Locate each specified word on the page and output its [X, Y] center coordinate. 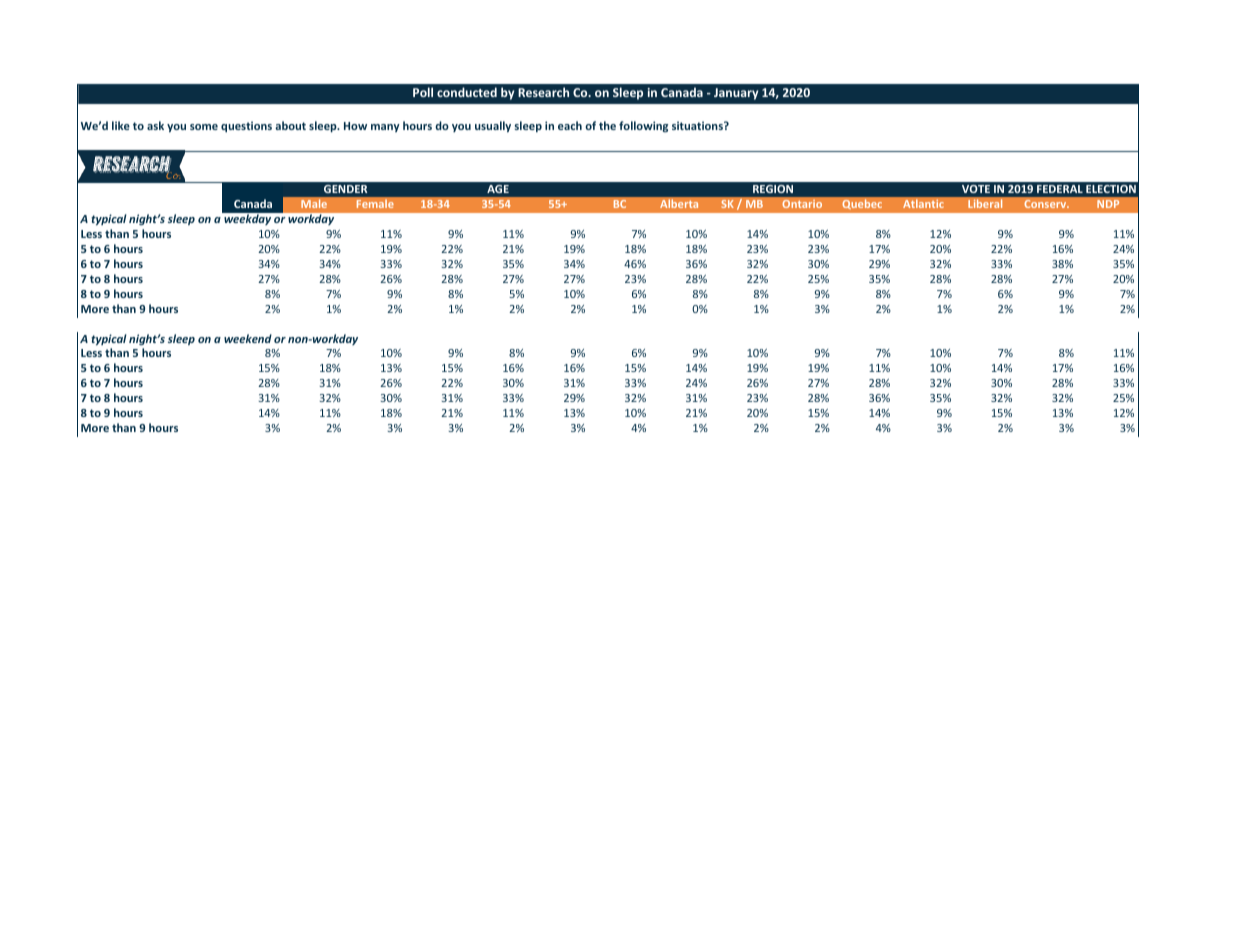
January [736, 94]
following [643, 126]
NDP [1108, 204]
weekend [248, 338]
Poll [423, 92]
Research [543, 92]
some [204, 127]
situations [698, 125]
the [607, 125]
